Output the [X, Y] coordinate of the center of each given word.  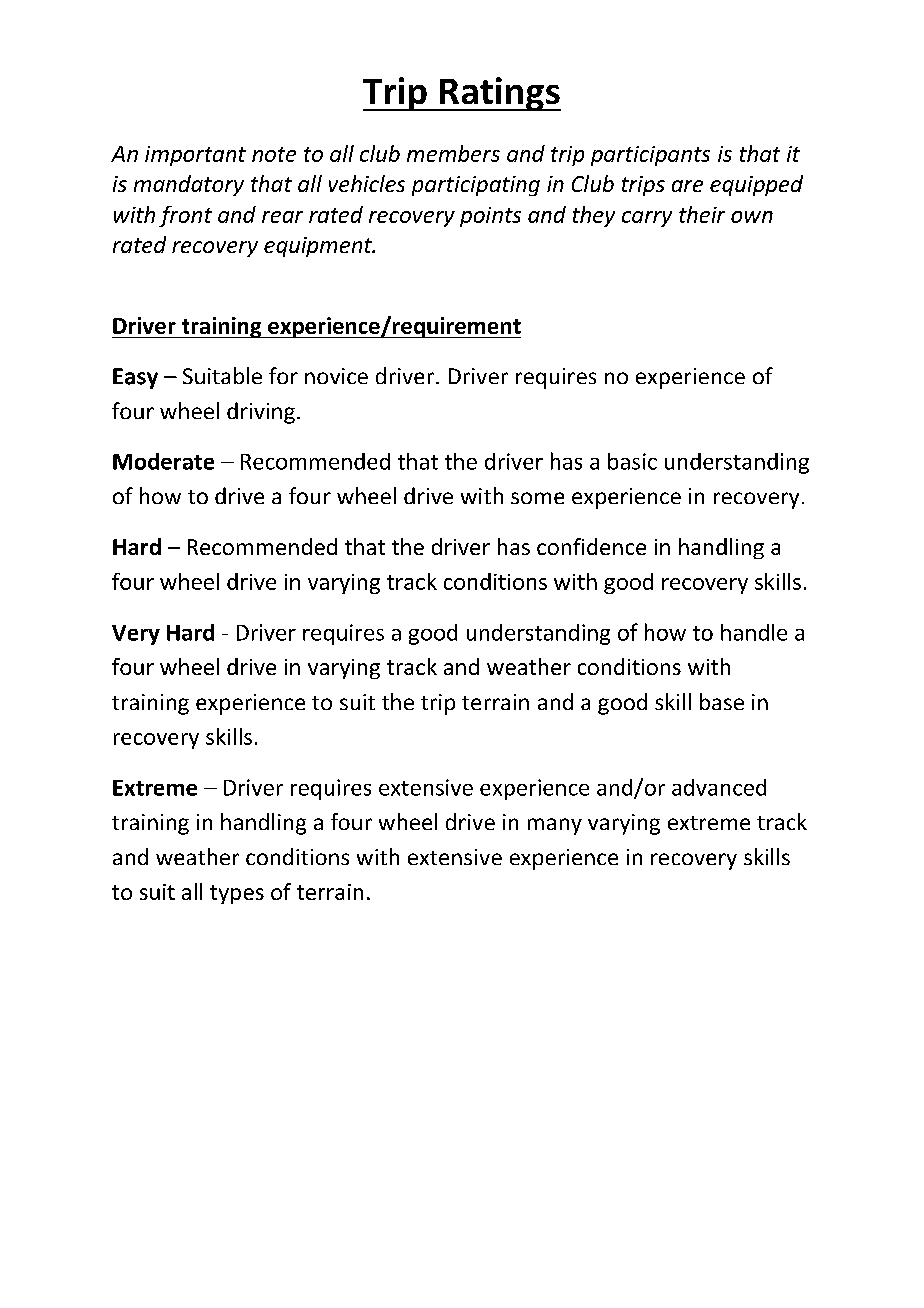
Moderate [163, 461]
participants [650, 156]
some [537, 498]
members [453, 153]
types [237, 894]
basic [632, 461]
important [195, 156]
